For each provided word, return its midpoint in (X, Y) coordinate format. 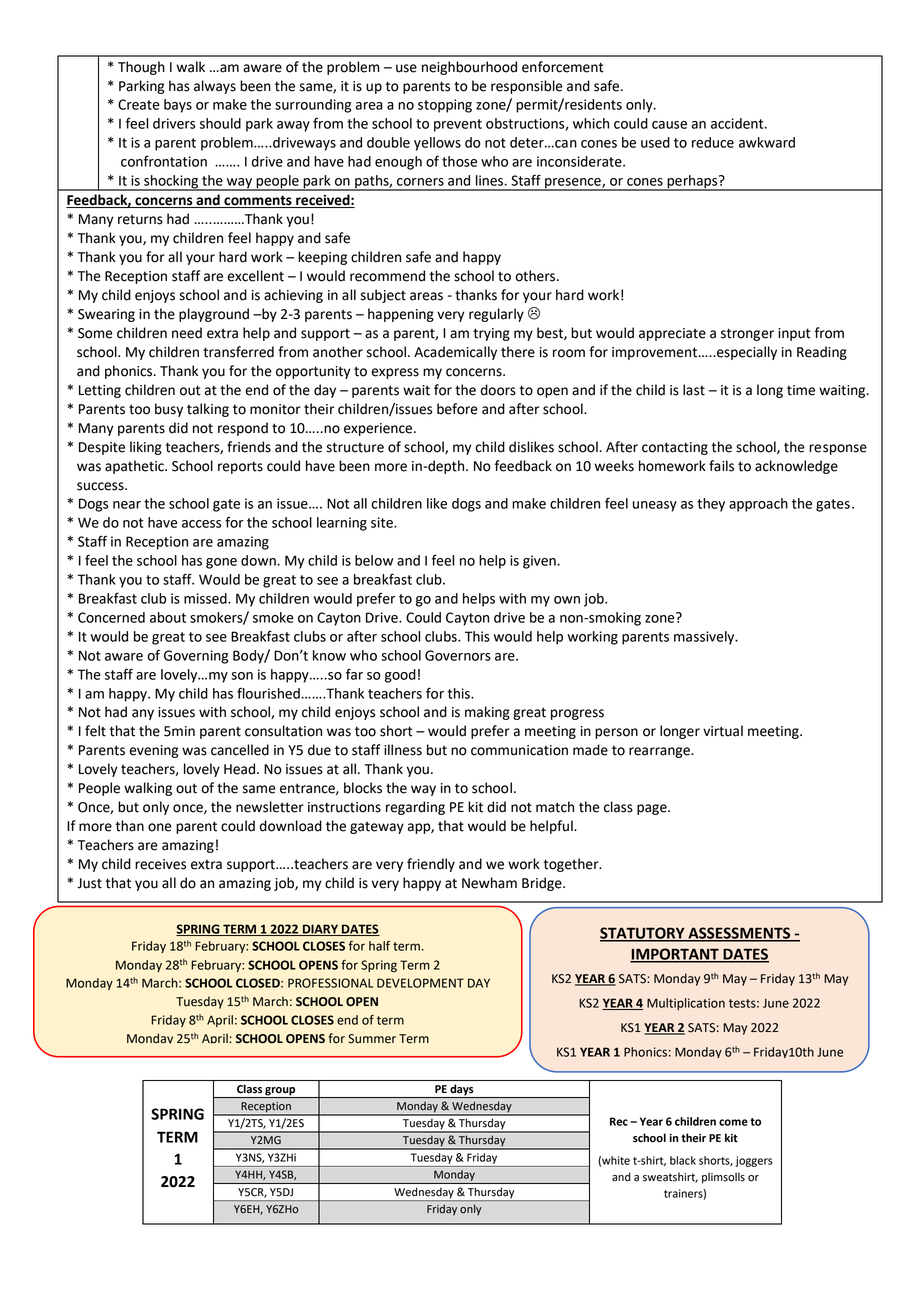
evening (153, 751)
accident (738, 123)
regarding (415, 808)
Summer (372, 1039)
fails (721, 466)
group (280, 1092)
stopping (445, 106)
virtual (723, 731)
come (733, 1122)
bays (178, 106)
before (457, 409)
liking (146, 448)
